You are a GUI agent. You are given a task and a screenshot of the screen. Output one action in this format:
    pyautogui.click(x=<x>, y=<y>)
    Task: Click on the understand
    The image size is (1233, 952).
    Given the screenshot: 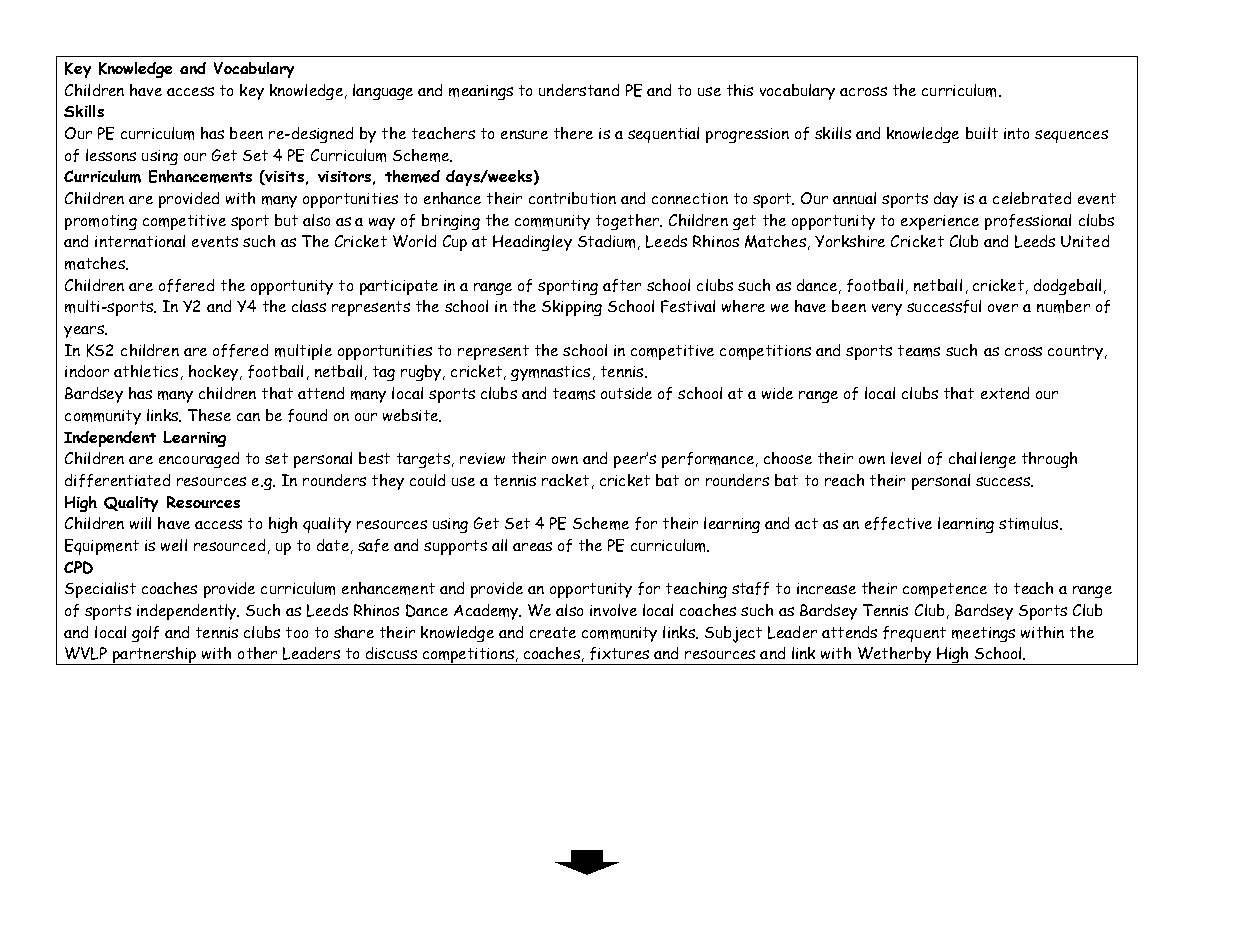 What is the action you would take?
    pyautogui.click(x=579, y=90)
